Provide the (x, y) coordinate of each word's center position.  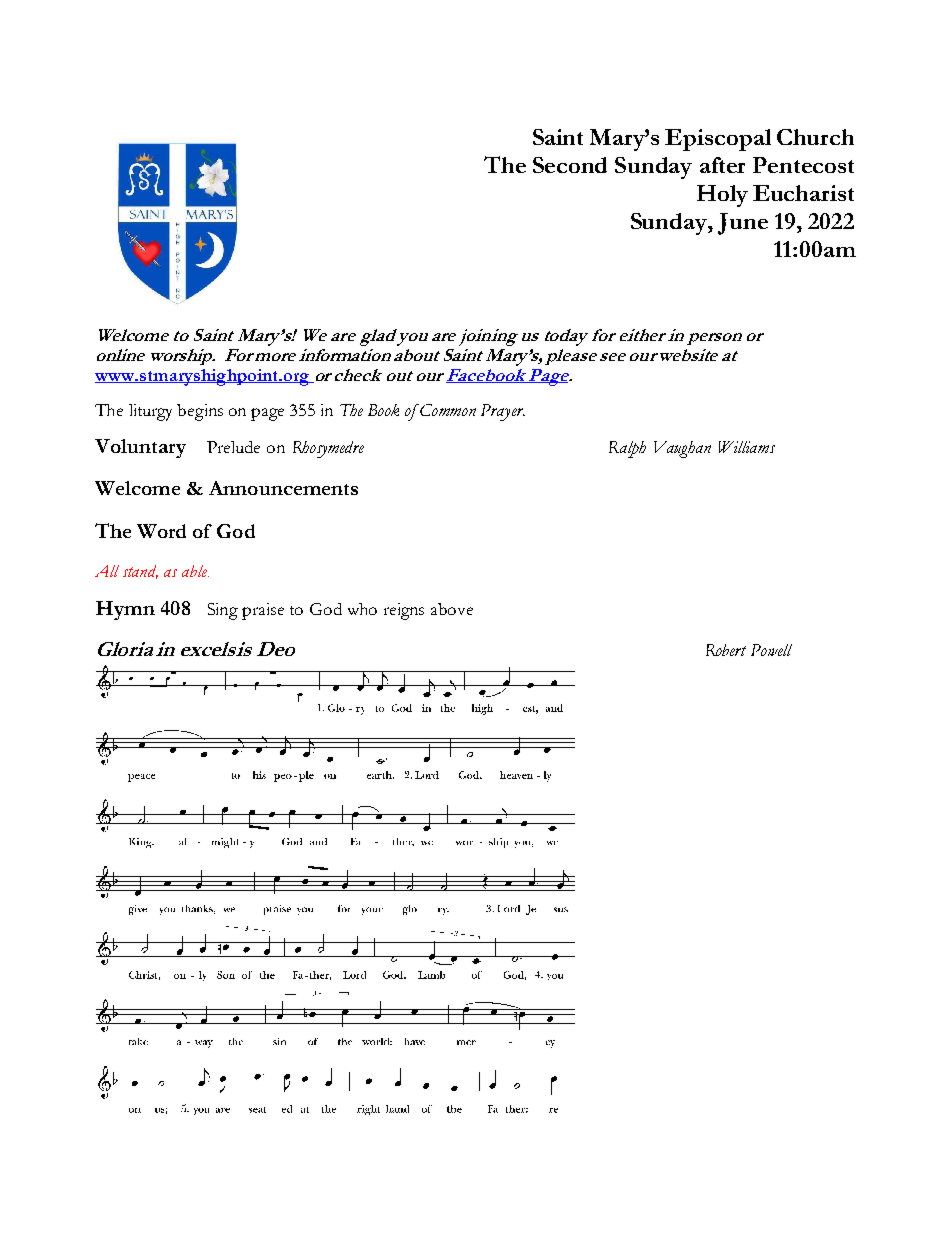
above (452, 609)
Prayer (503, 412)
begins (200, 412)
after (722, 165)
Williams (747, 447)
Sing (223, 611)
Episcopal (718, 140)
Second (570, 165)
